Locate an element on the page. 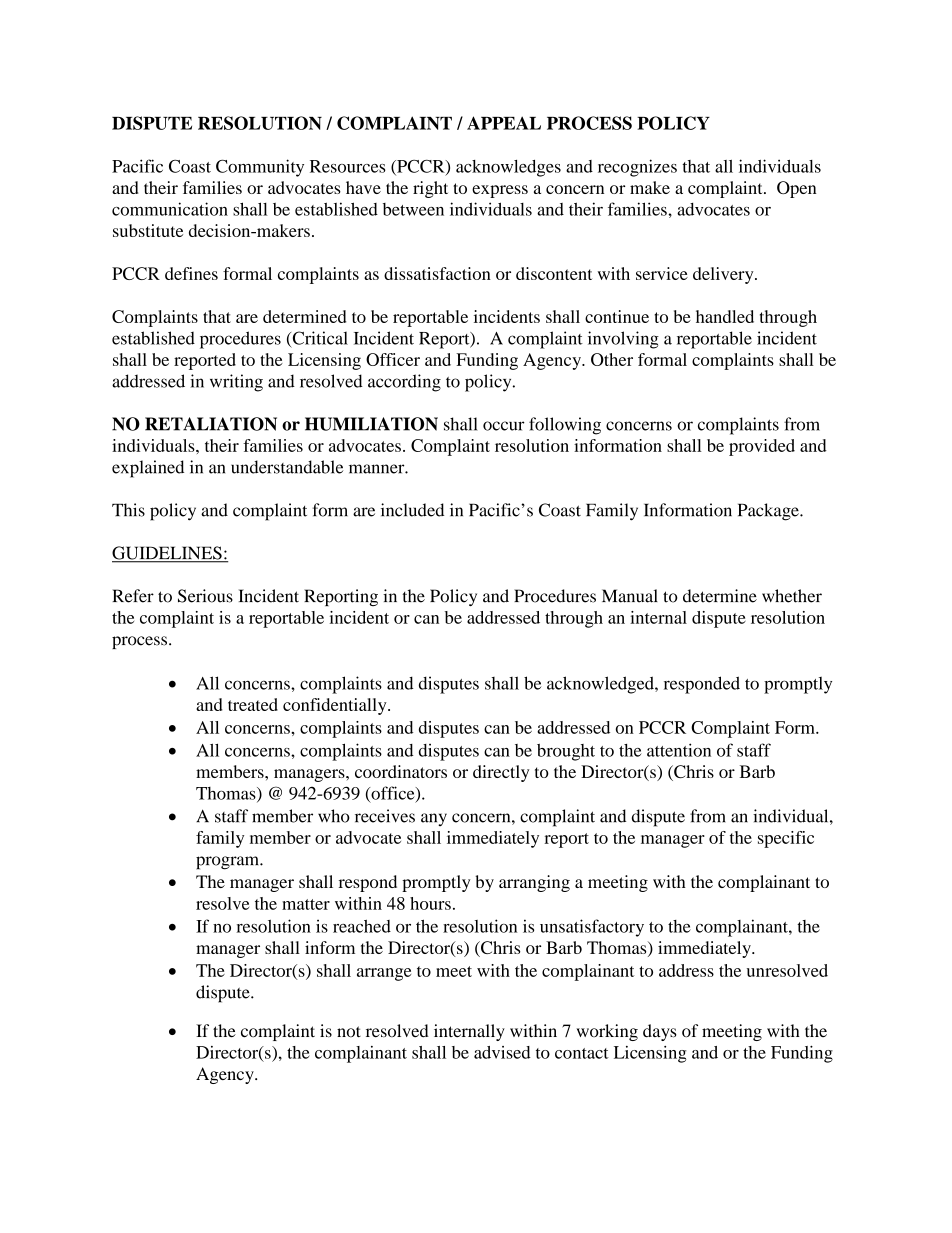  included is located at coordinates (412, 510).
